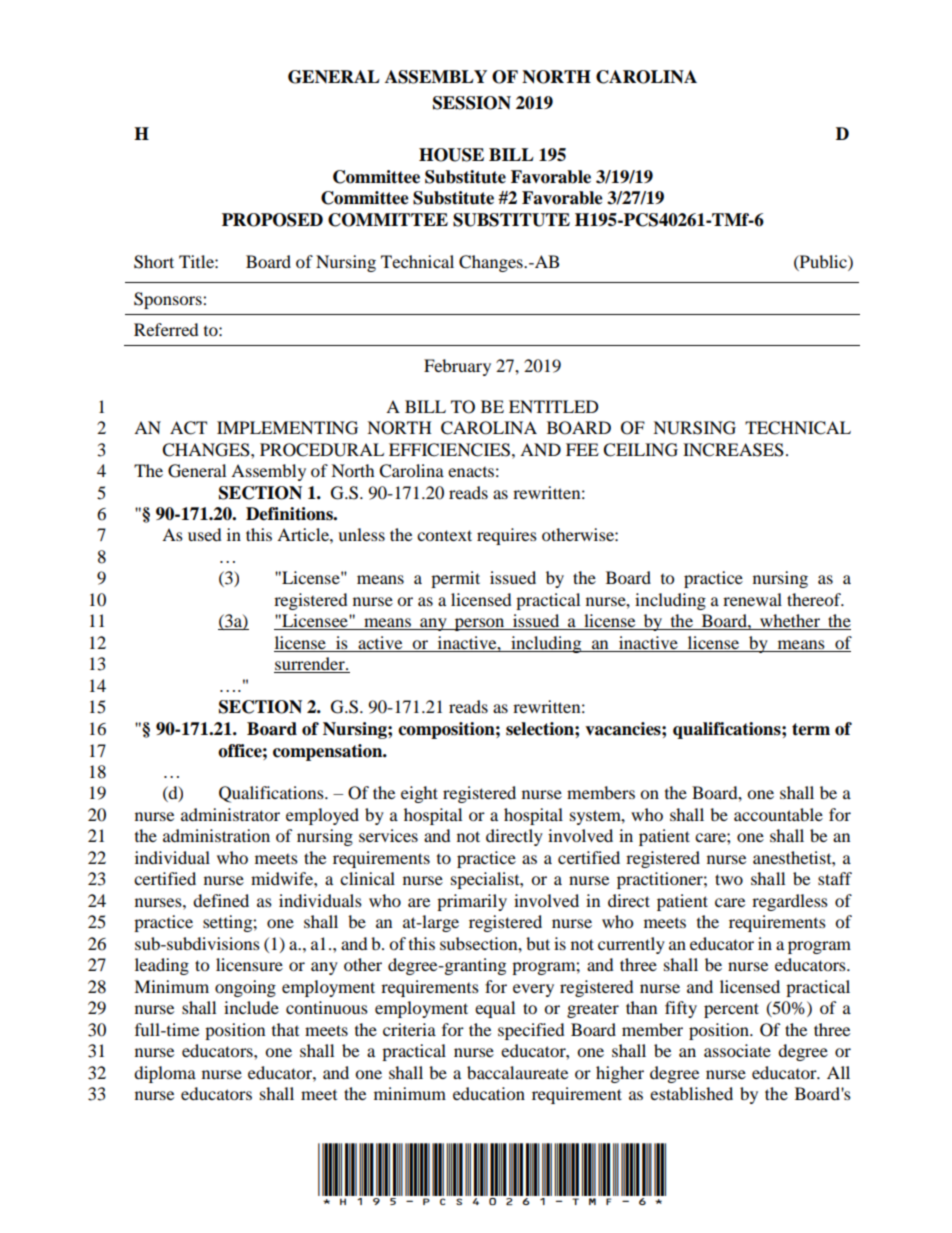 The height and width of the screenshot is (1233, 952). What do you see at coordinates (479, 624) in the screenshot?
I see `person` at bounding box center [479, 624].
